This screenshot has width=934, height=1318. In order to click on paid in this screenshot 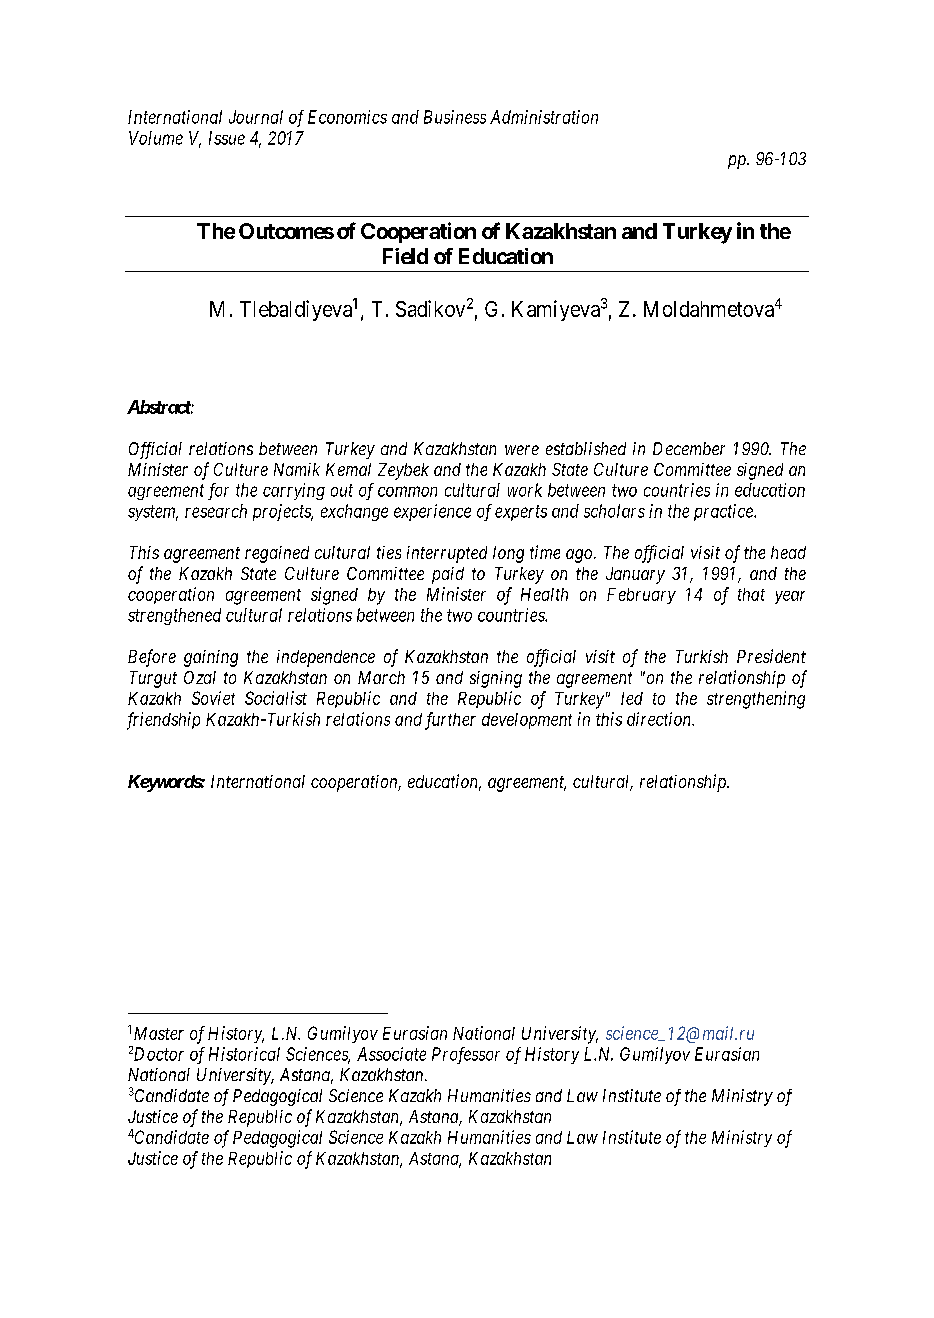, I will do `click(448, 575)`.
